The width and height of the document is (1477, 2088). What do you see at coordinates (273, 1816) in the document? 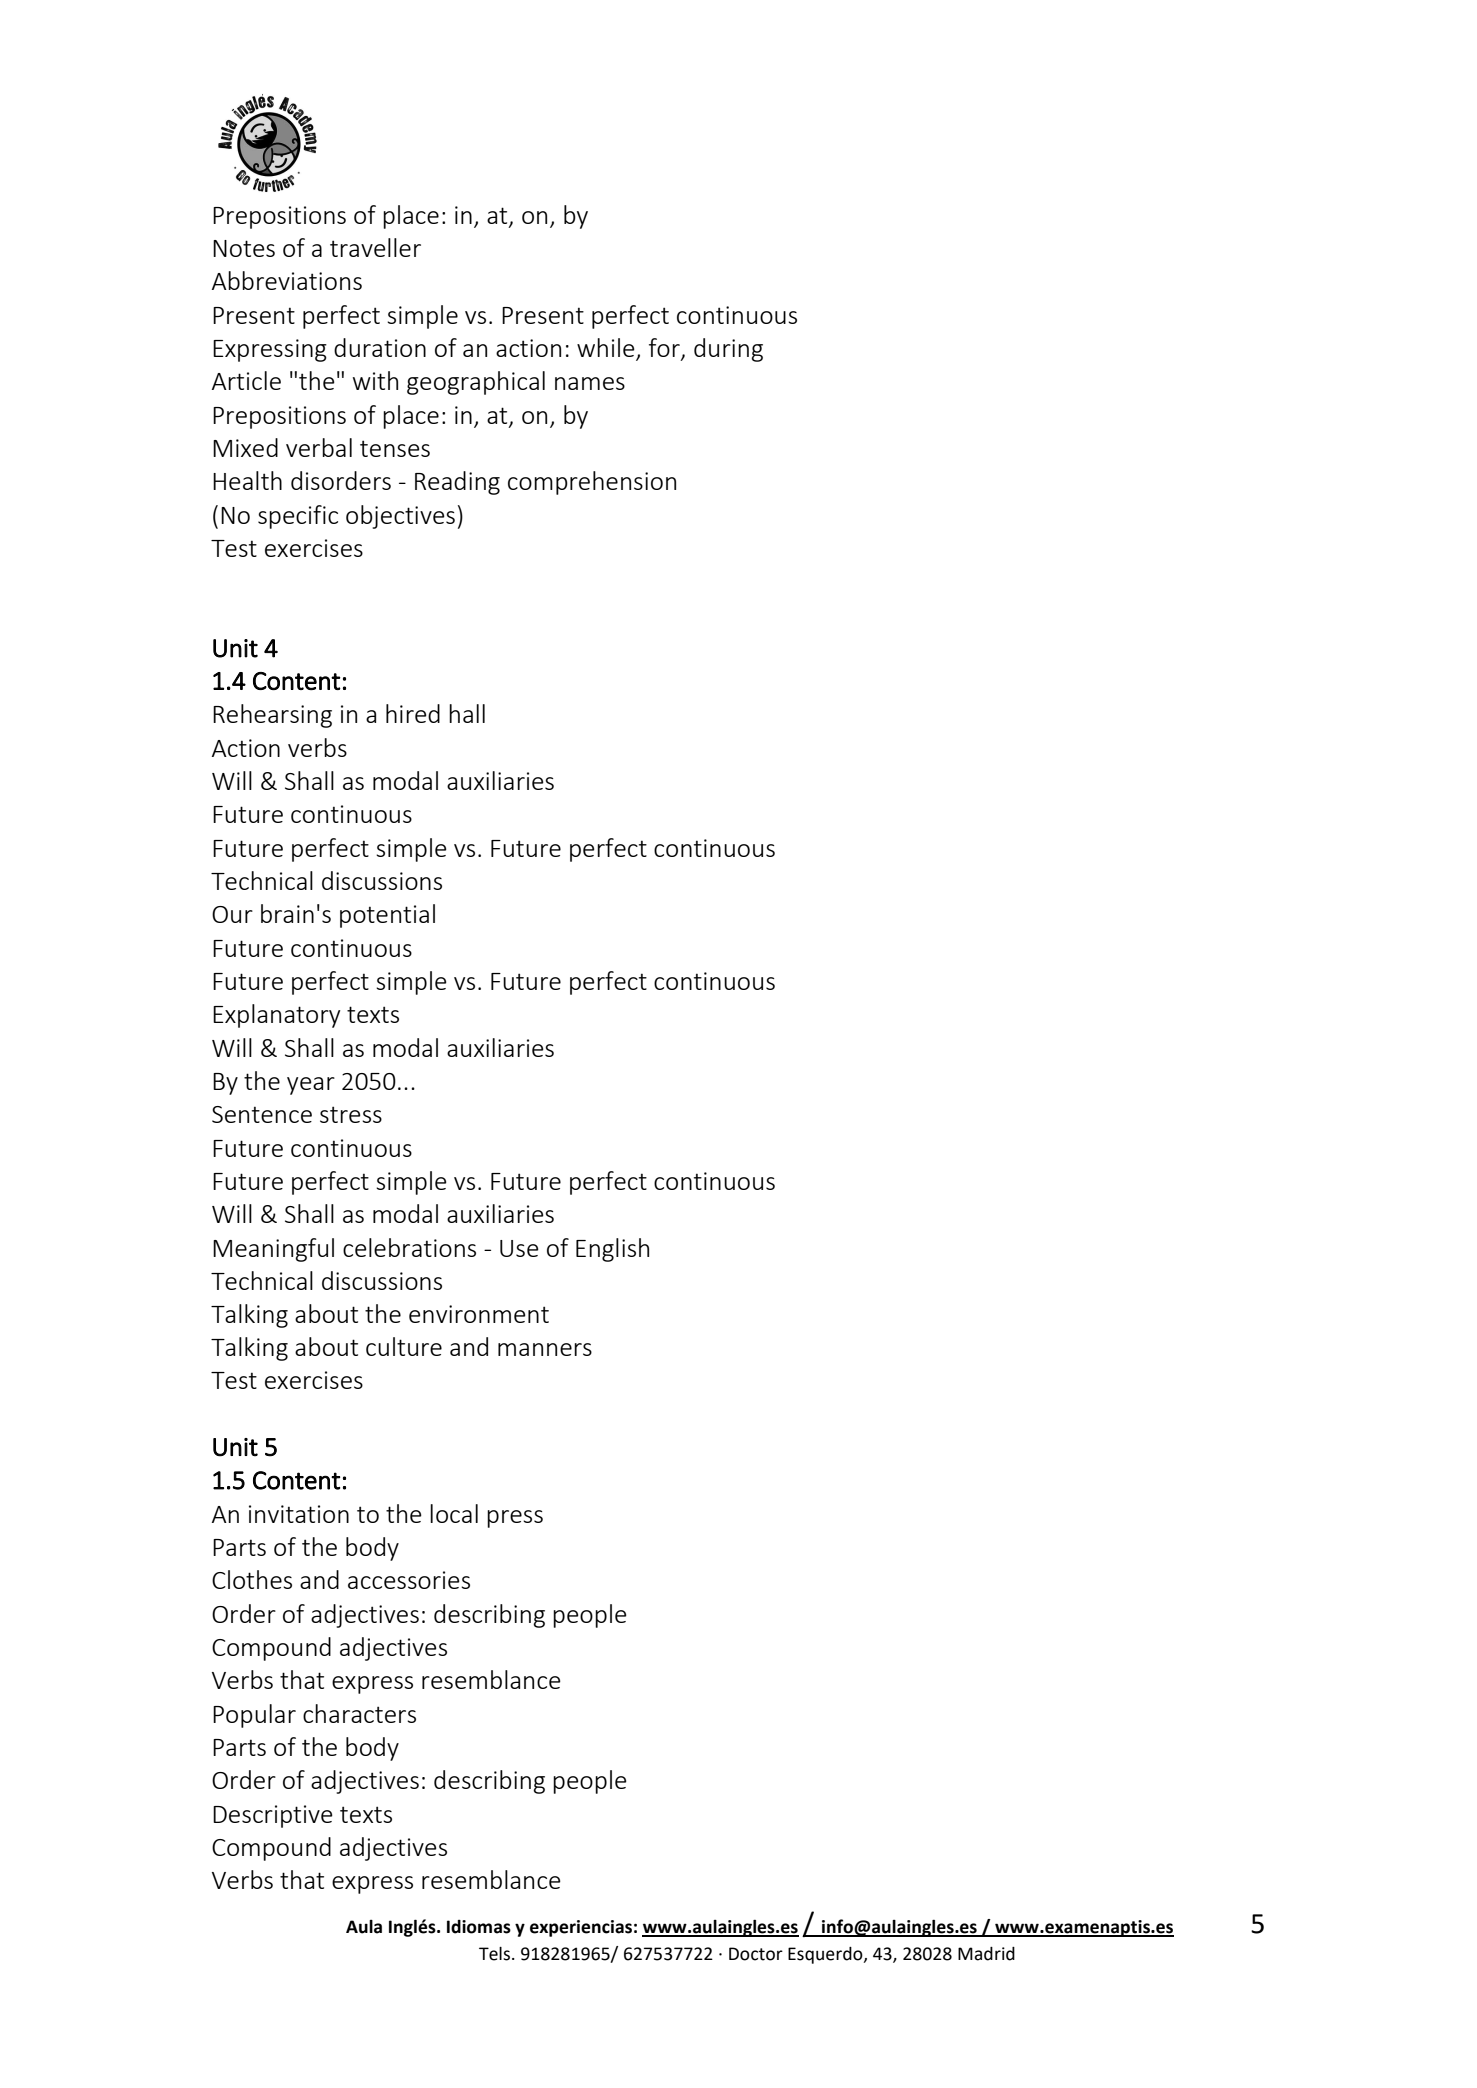
I see `Descriptive` at bounding box center [273, 1816].
